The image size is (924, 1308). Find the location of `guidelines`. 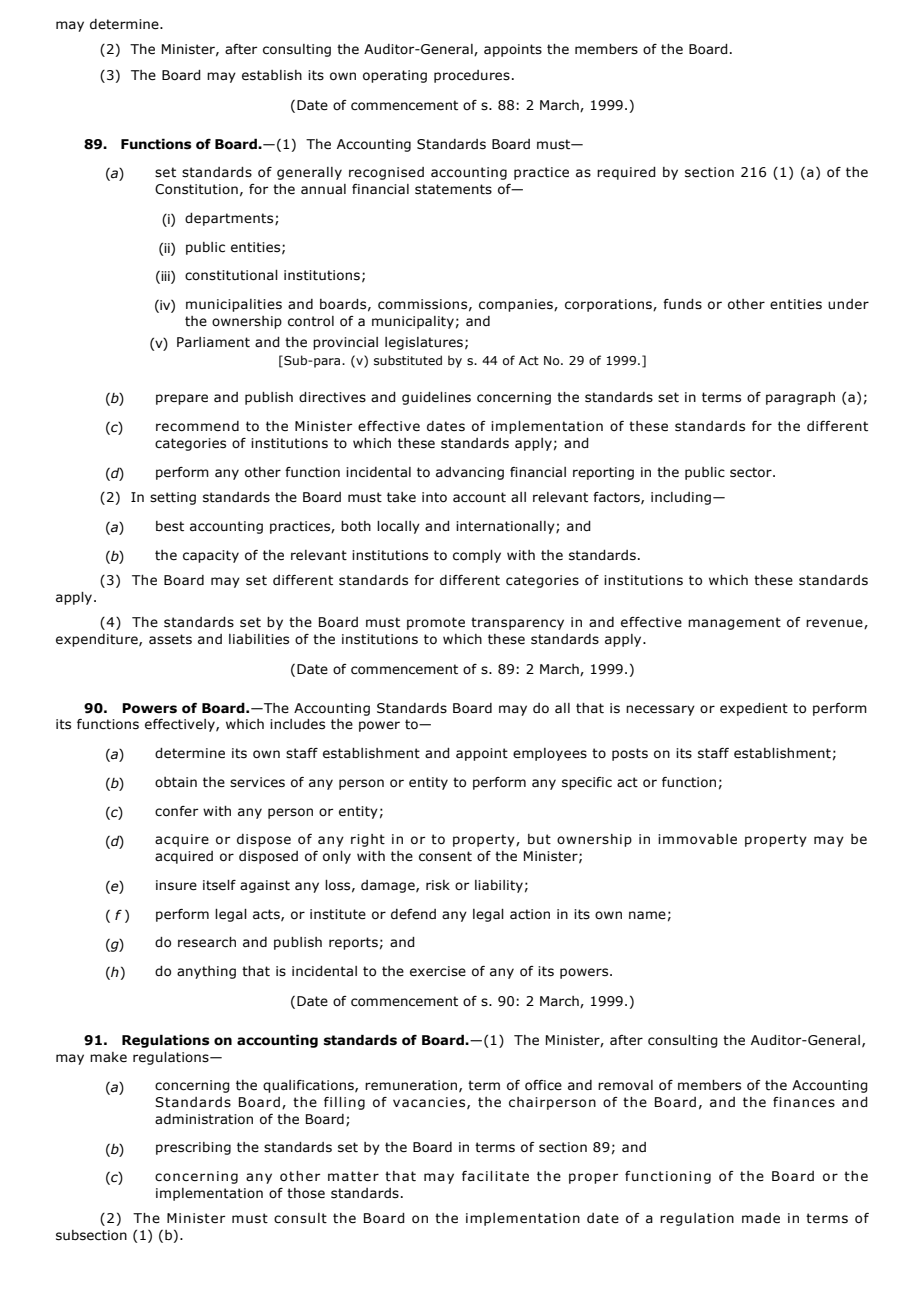

guidelines is located at coordinates (436, 398).
